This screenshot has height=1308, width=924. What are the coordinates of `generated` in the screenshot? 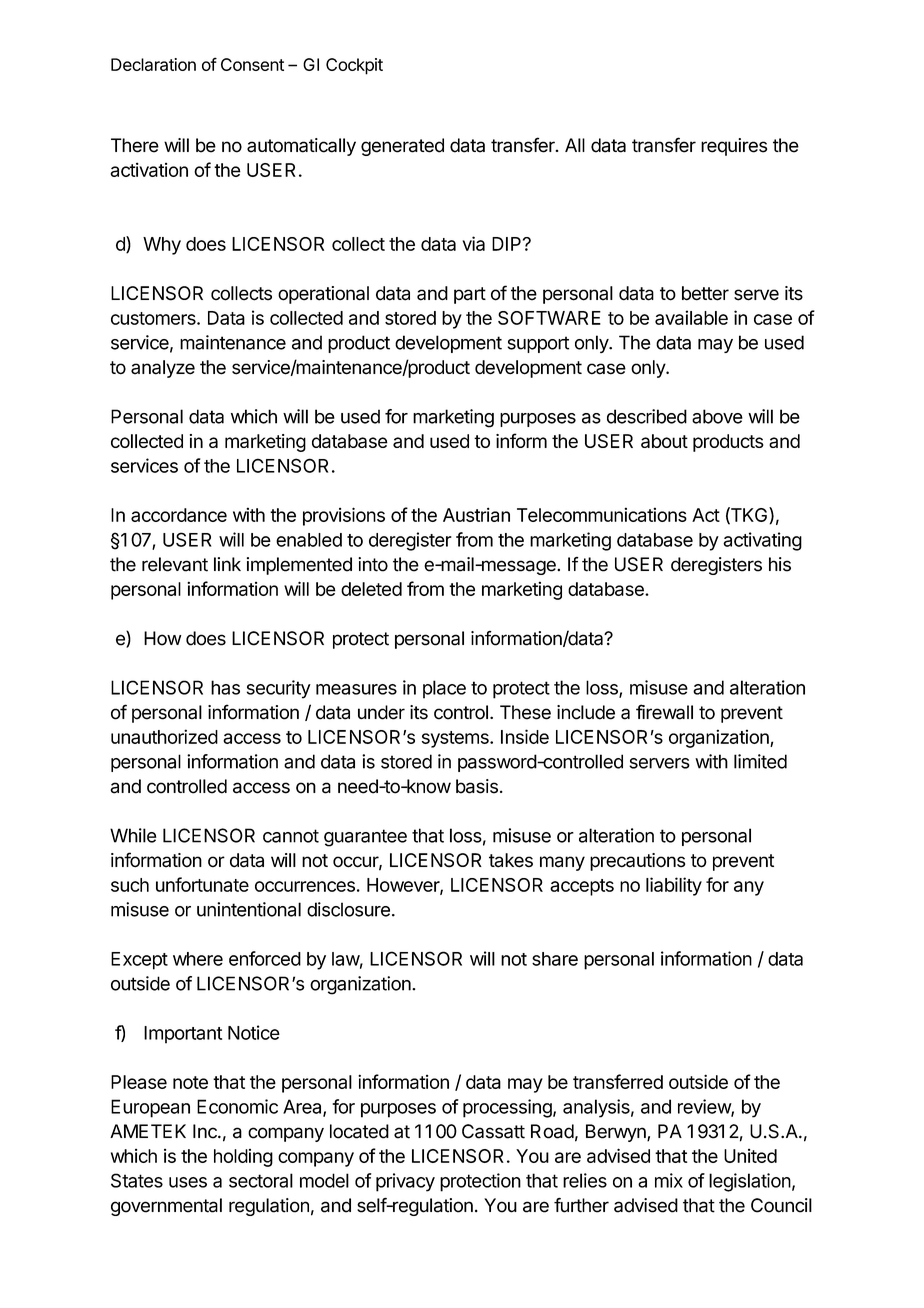 It's located at (402, 147).
